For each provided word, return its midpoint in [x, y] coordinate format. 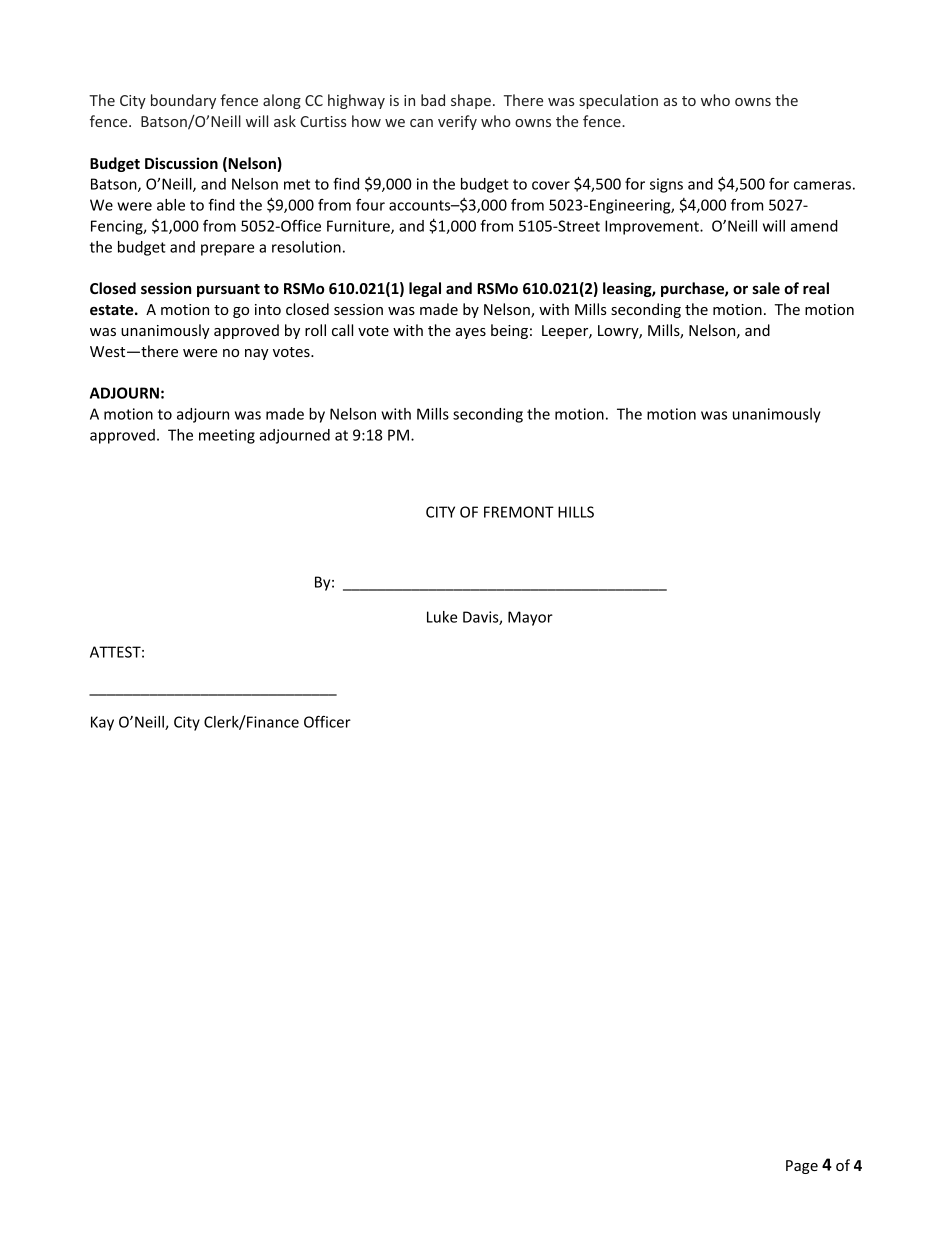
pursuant [228, 290]
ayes [471, 333]
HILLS [576, 512]
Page [802, 1167]
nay [257, 354]
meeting [227, 436]
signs [666, 185]
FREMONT [519, 512]
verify [457, 122]
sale [766, 288]
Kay [102, 723]
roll [315, 330]
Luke [442, 617]
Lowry [619, 332]
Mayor [530, 618]
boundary [183, 101]
